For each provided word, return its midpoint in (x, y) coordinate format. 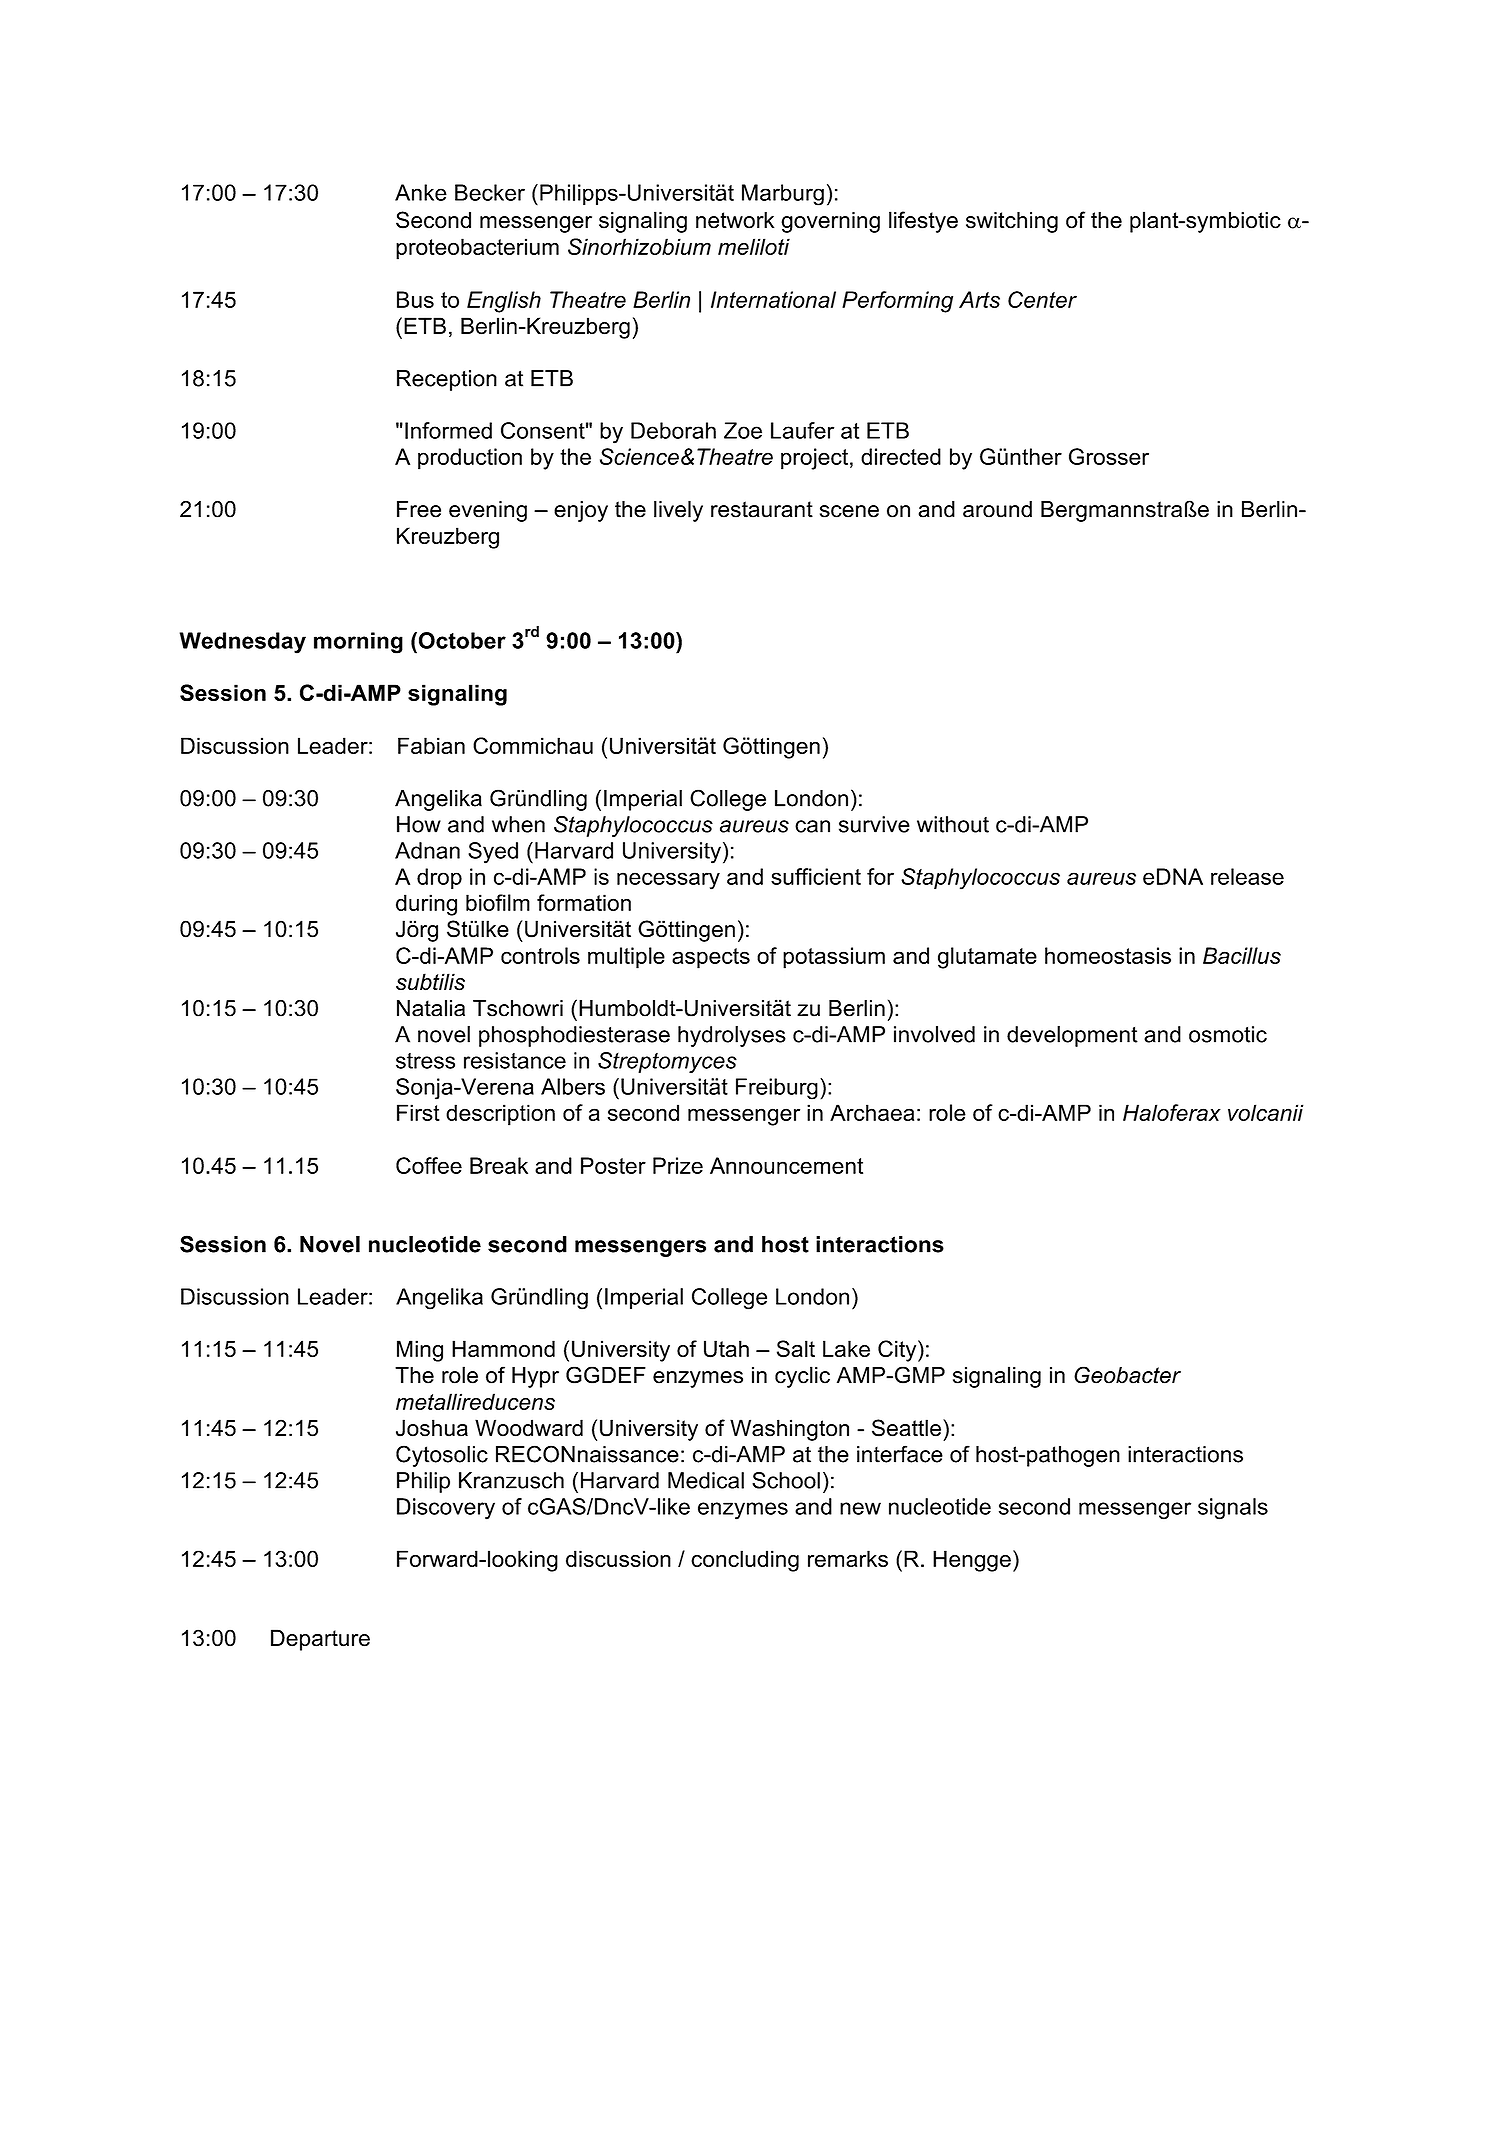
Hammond (503, 1348)
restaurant (762, 509)
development (1072, 1036)
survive (874, 824)
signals (1233, 1509)
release (1247, 876)
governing (830, 222)
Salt (796, 1349)
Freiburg (777, 1089)
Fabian (431, 745)
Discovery (446, 1509)
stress (425, 1061)
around (997, 509)
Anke (421, 192)
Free (419, 509)
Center (1042, 299)
